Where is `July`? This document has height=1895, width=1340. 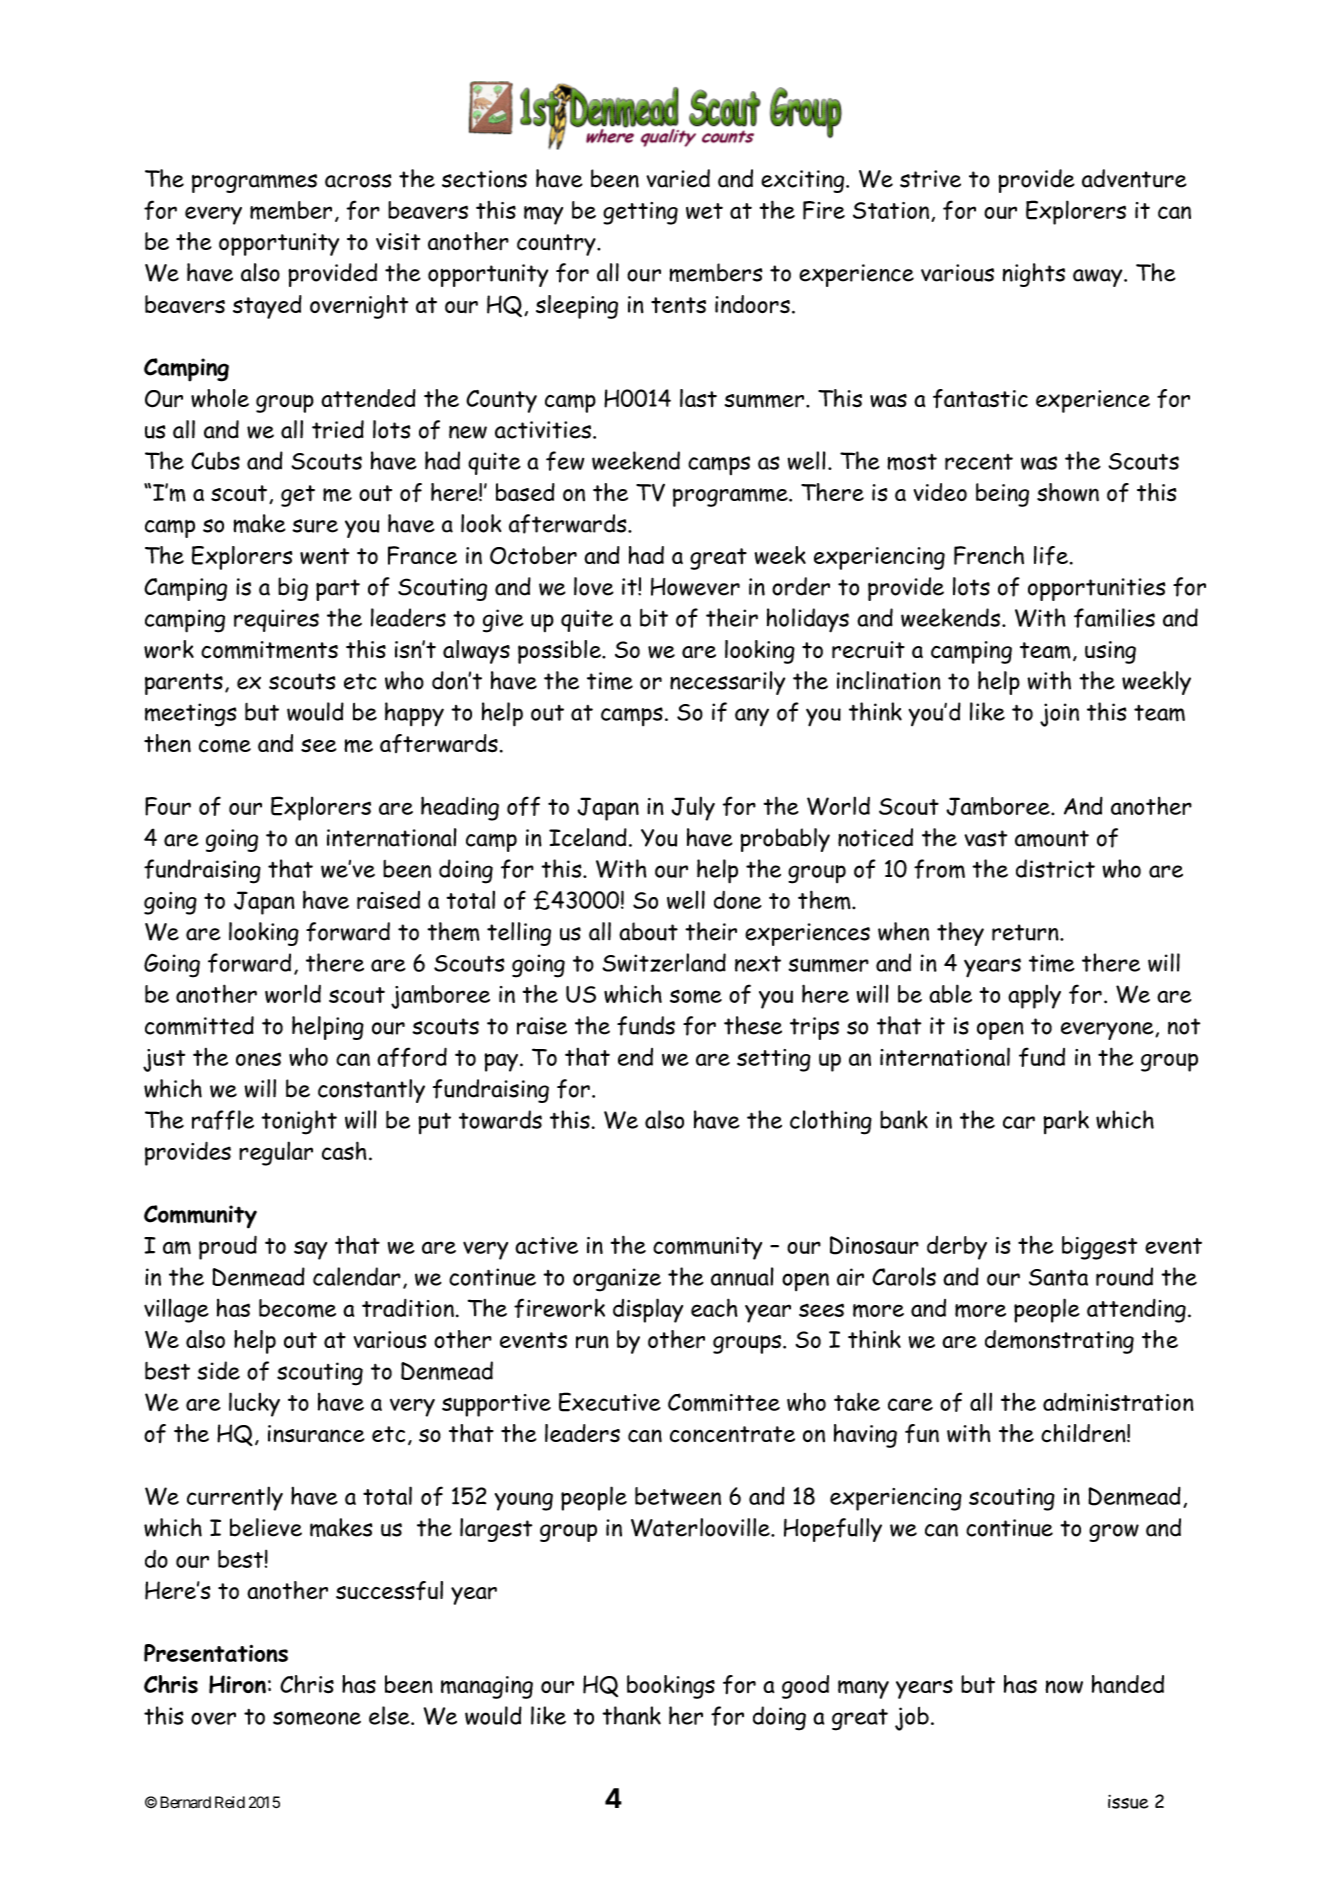
July is located at coordinates (693, 808).
